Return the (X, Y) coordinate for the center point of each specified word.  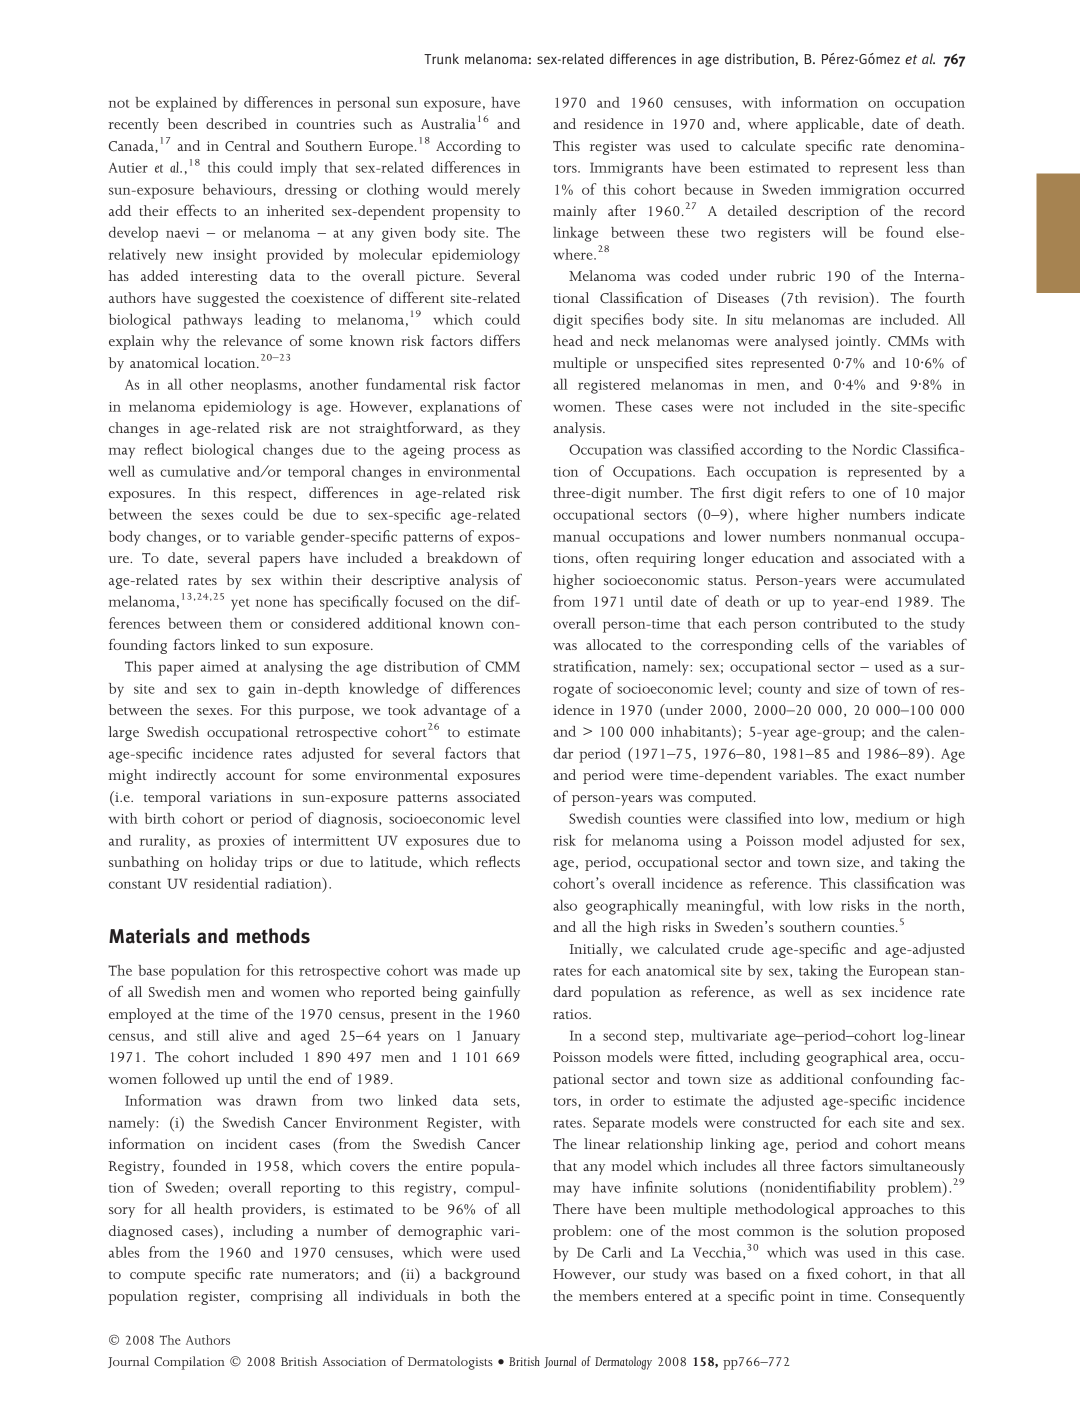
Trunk (441, 59)
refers (807, 492)
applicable (829, 125)
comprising (286, 1298)
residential (226, 883)
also (565, 905)
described (236, 123)
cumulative (195, 471)
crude (745, 948)
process (476, 453)
